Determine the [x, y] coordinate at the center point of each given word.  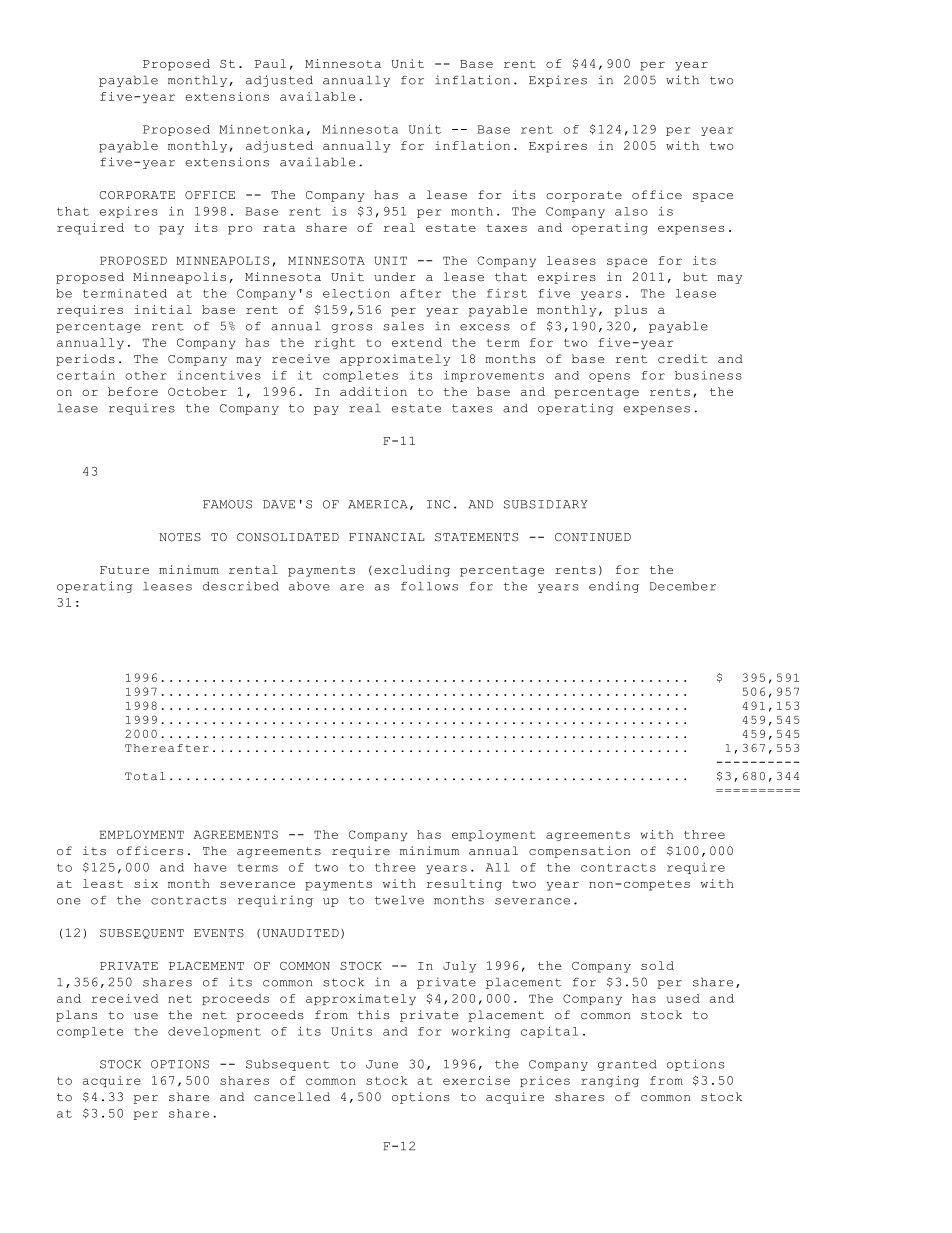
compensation [579, 852]
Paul [270, 63]
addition [373, 391]
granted [627, 1065]
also [631, 211]
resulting [464, 885]
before [133, 391]
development [214, 1032]
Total [145, 776]
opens [609, 377]
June [382, 1064]
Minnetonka [261, 129]
